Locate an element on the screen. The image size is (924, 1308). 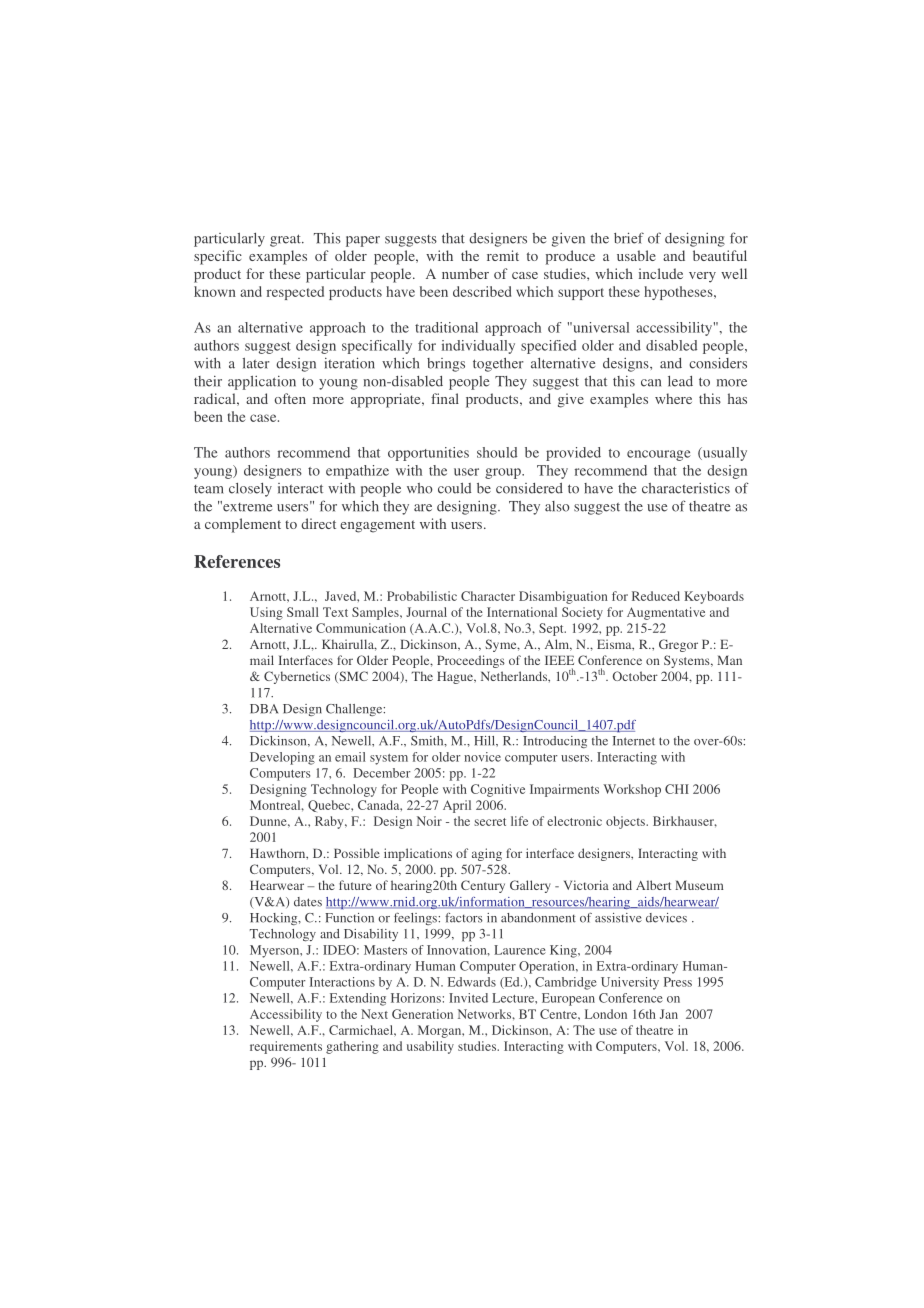
number is located at coordinates (465, 273).
